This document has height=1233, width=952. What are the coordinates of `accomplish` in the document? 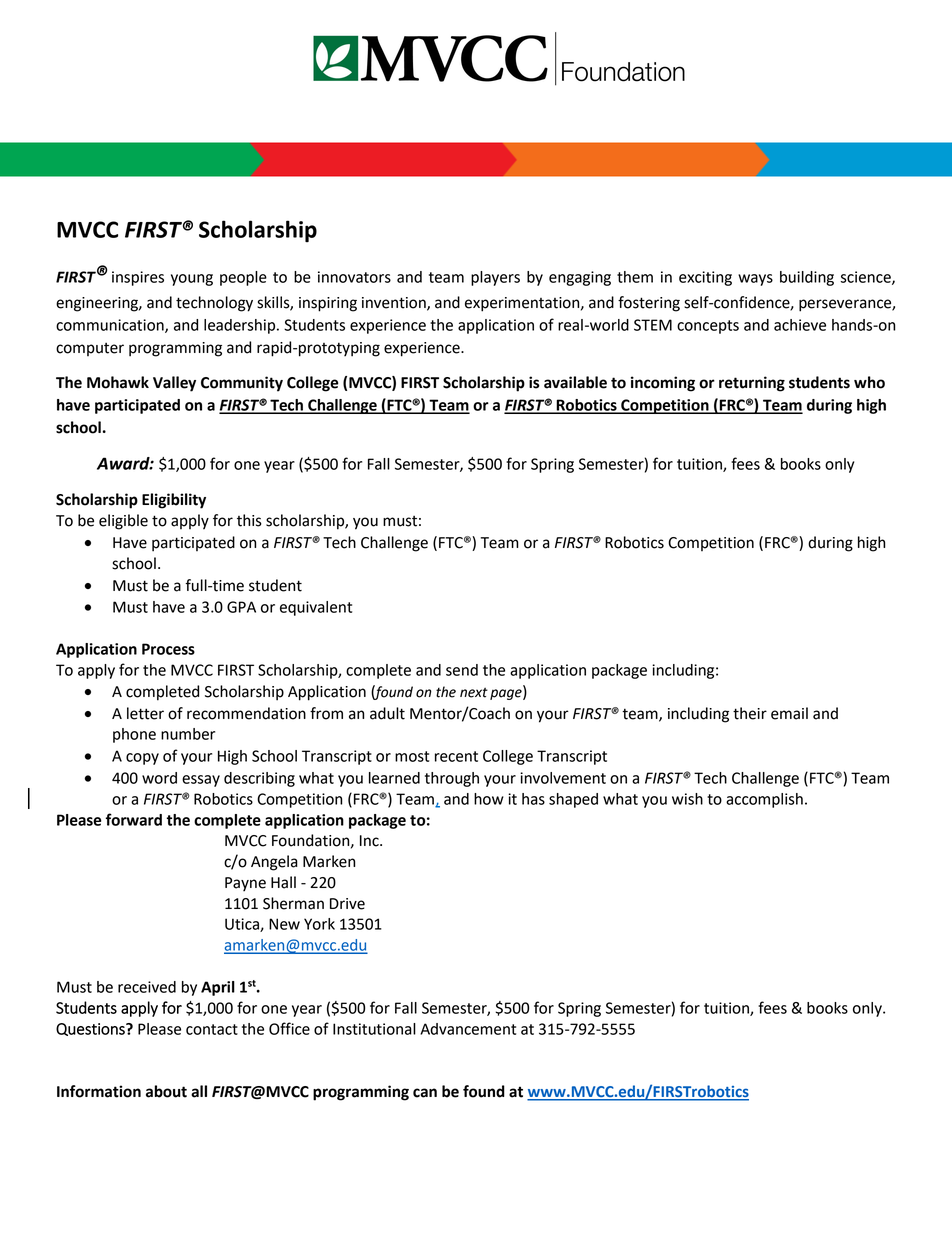 It's located at (764, 800).
